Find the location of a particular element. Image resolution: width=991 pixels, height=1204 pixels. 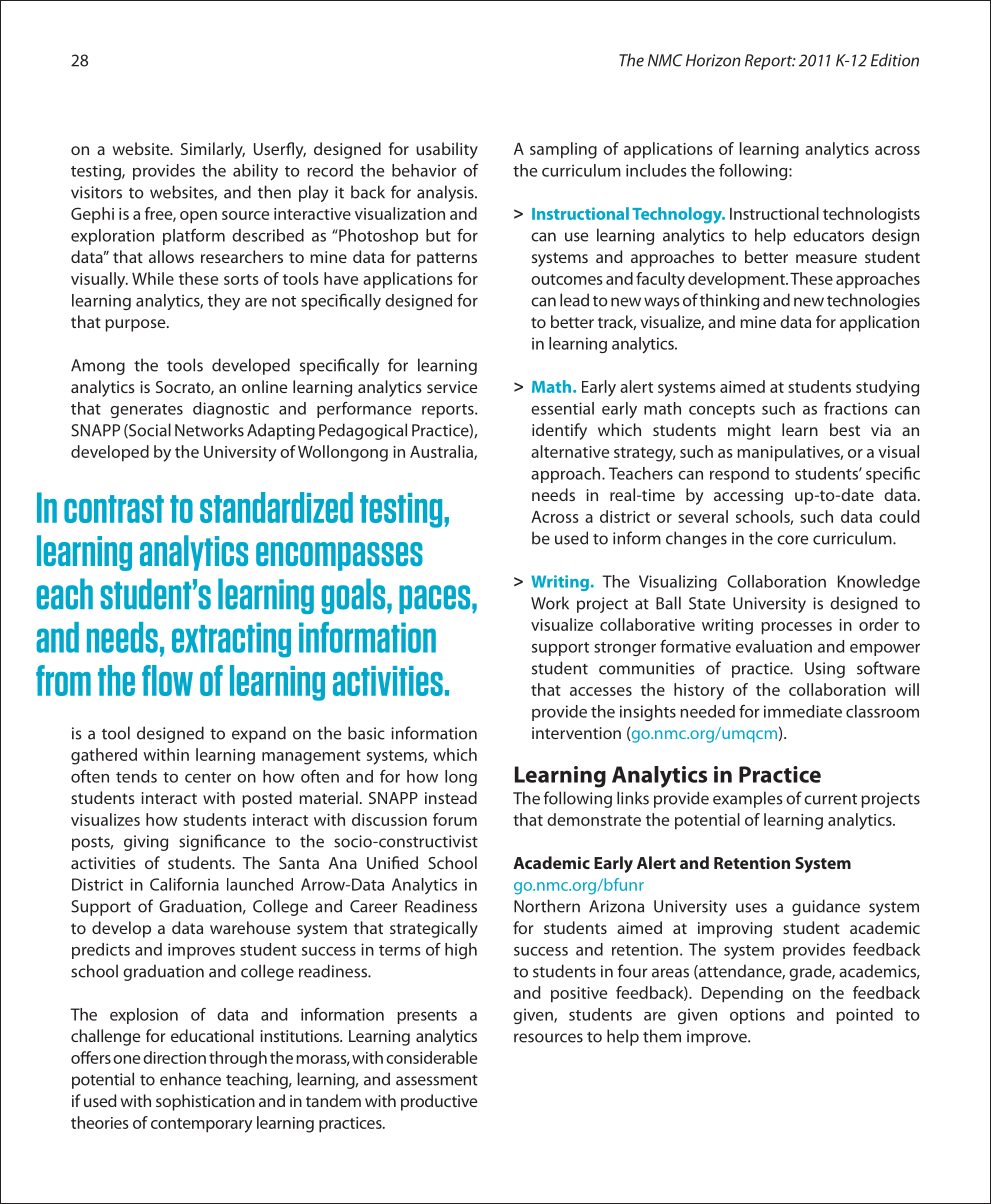

generates is located at coordinates (146, 411).
